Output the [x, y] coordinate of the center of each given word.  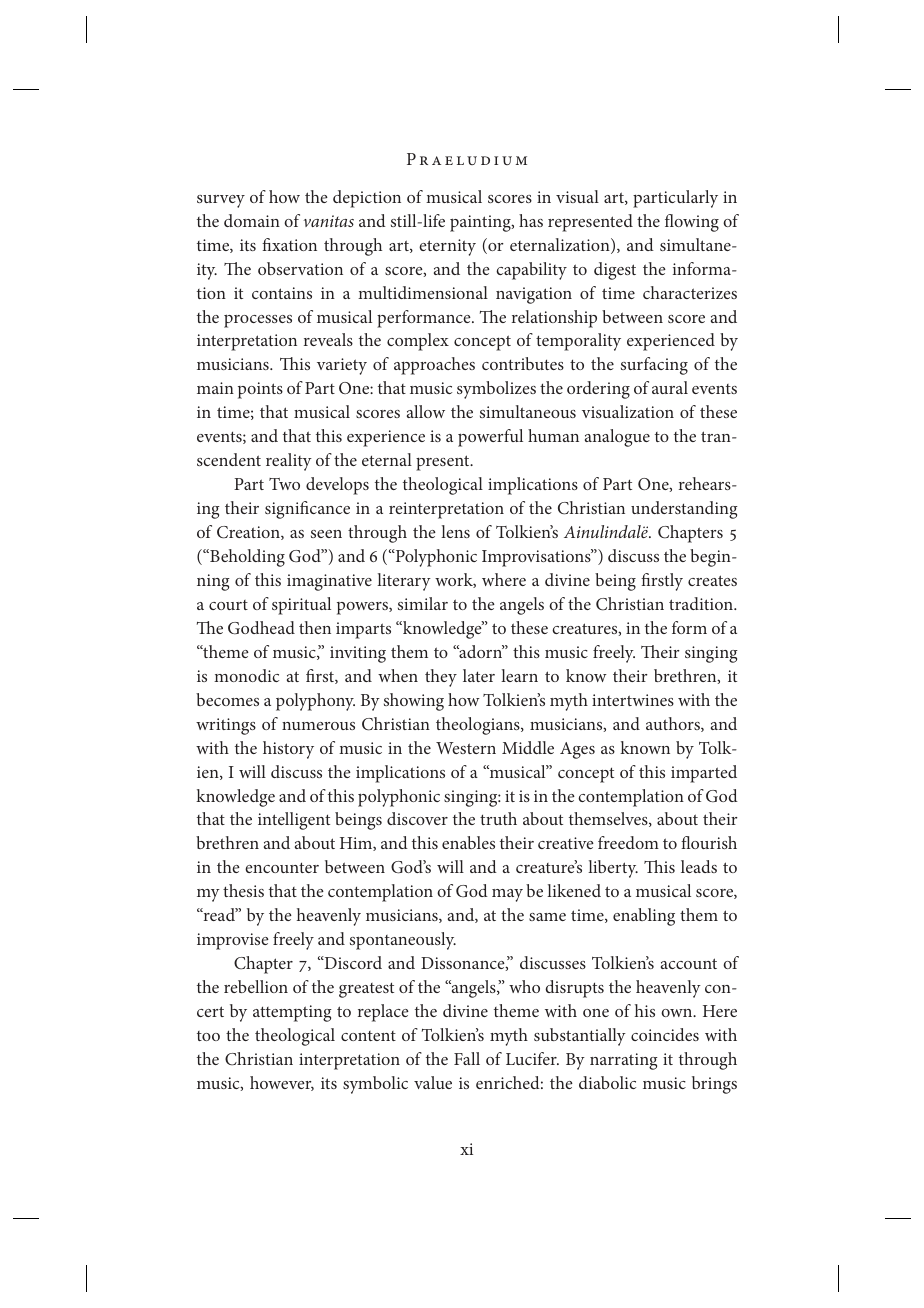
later [479, 675]
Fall [467, 1058]
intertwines [633, 700]
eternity [447, 247]
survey [221, 201]
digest [615, 271]
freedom [628, 842]
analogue [617, 438]
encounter [282, 867]
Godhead [261, 627]
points [260, 390]
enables [468, 842]
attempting [292, 1013]
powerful [490, 438]
